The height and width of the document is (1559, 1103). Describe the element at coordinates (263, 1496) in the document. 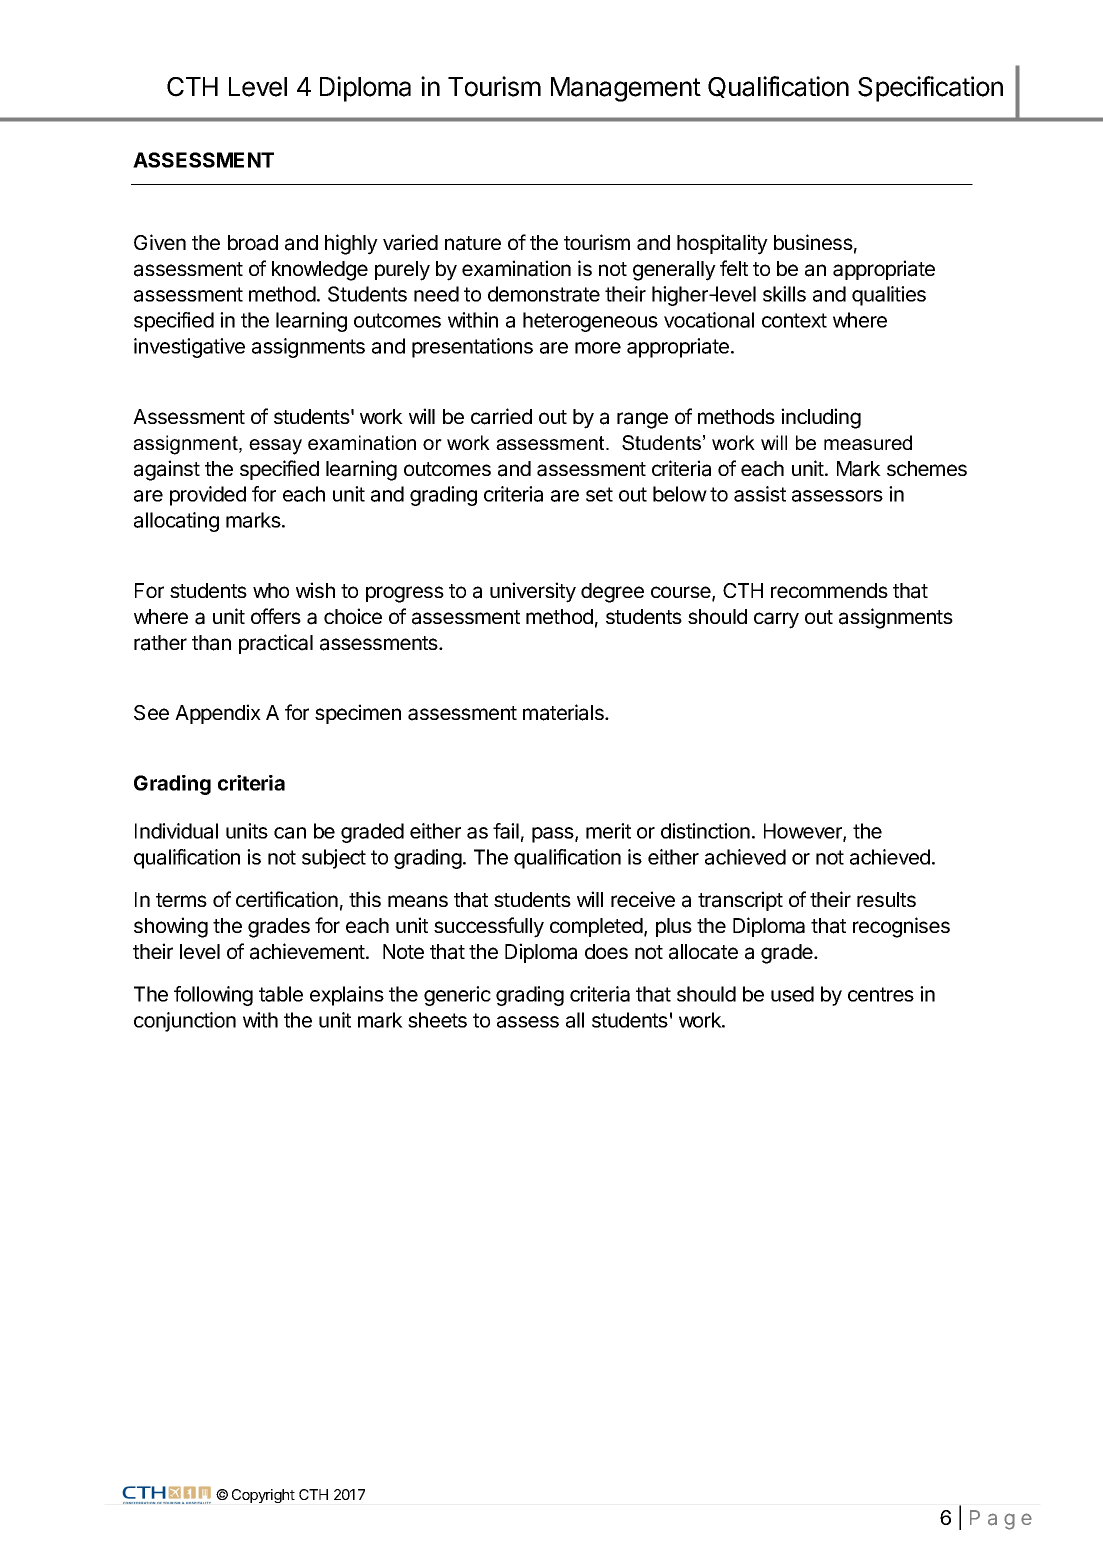

I see `Copyright` at that location.
